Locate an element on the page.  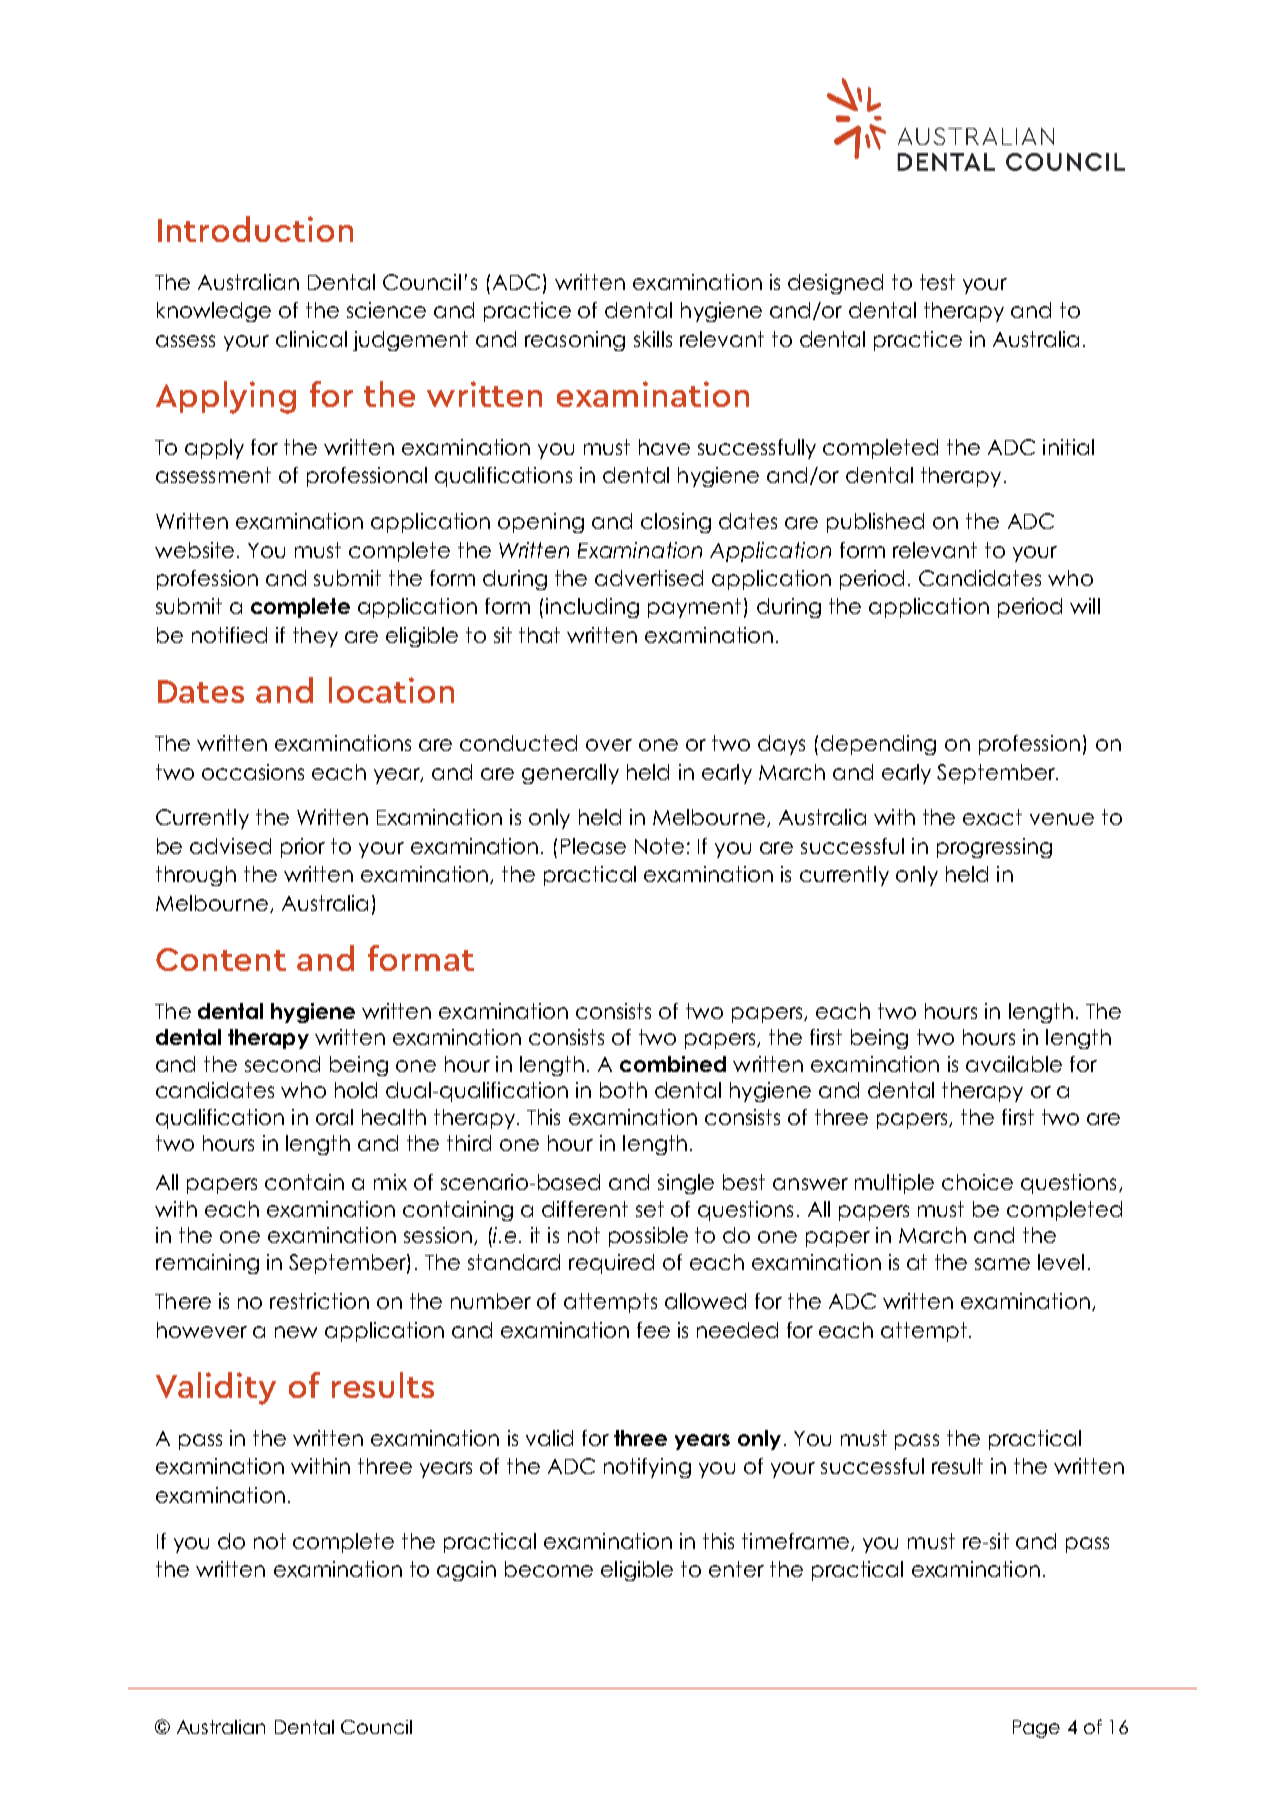
become is located at coordinates (549, 1569).
